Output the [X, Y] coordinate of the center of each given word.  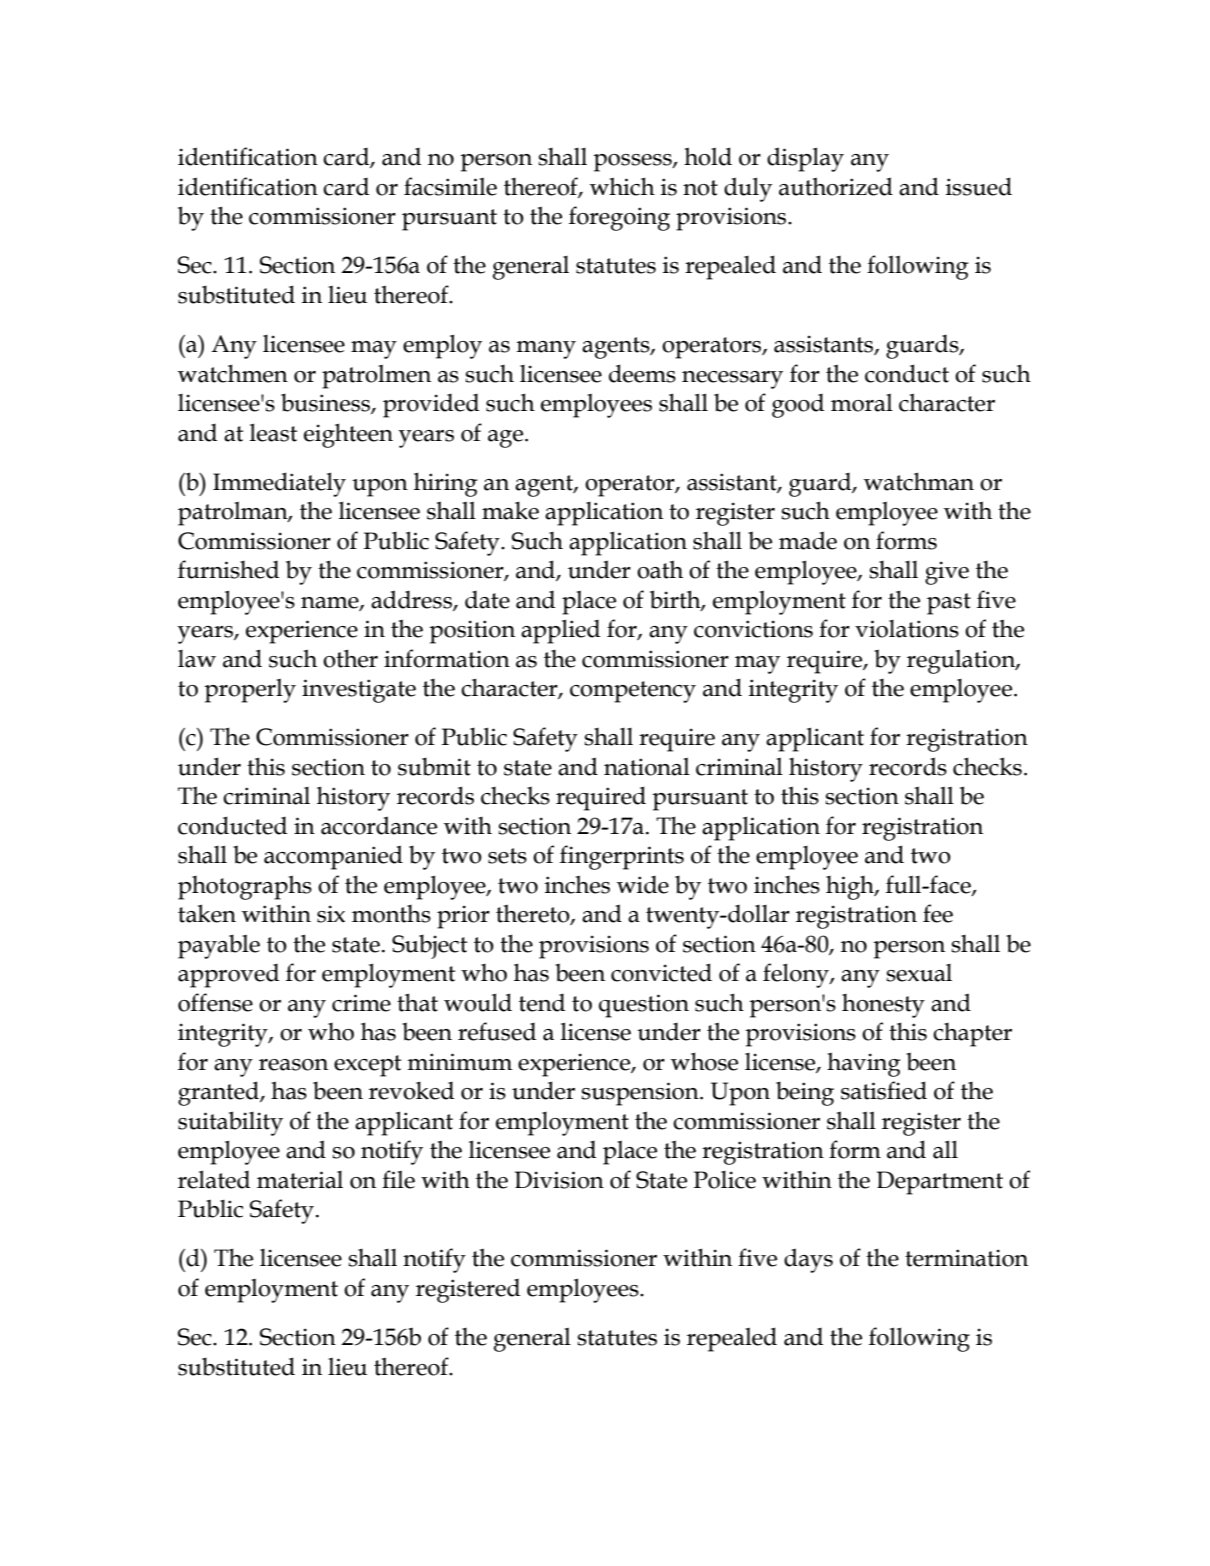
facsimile [450, 186]
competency [633, 692]
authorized [836, 186]
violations [907, 629]
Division [559, 1180]
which [622, 186]
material [300, 1180]
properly [250, 690]
